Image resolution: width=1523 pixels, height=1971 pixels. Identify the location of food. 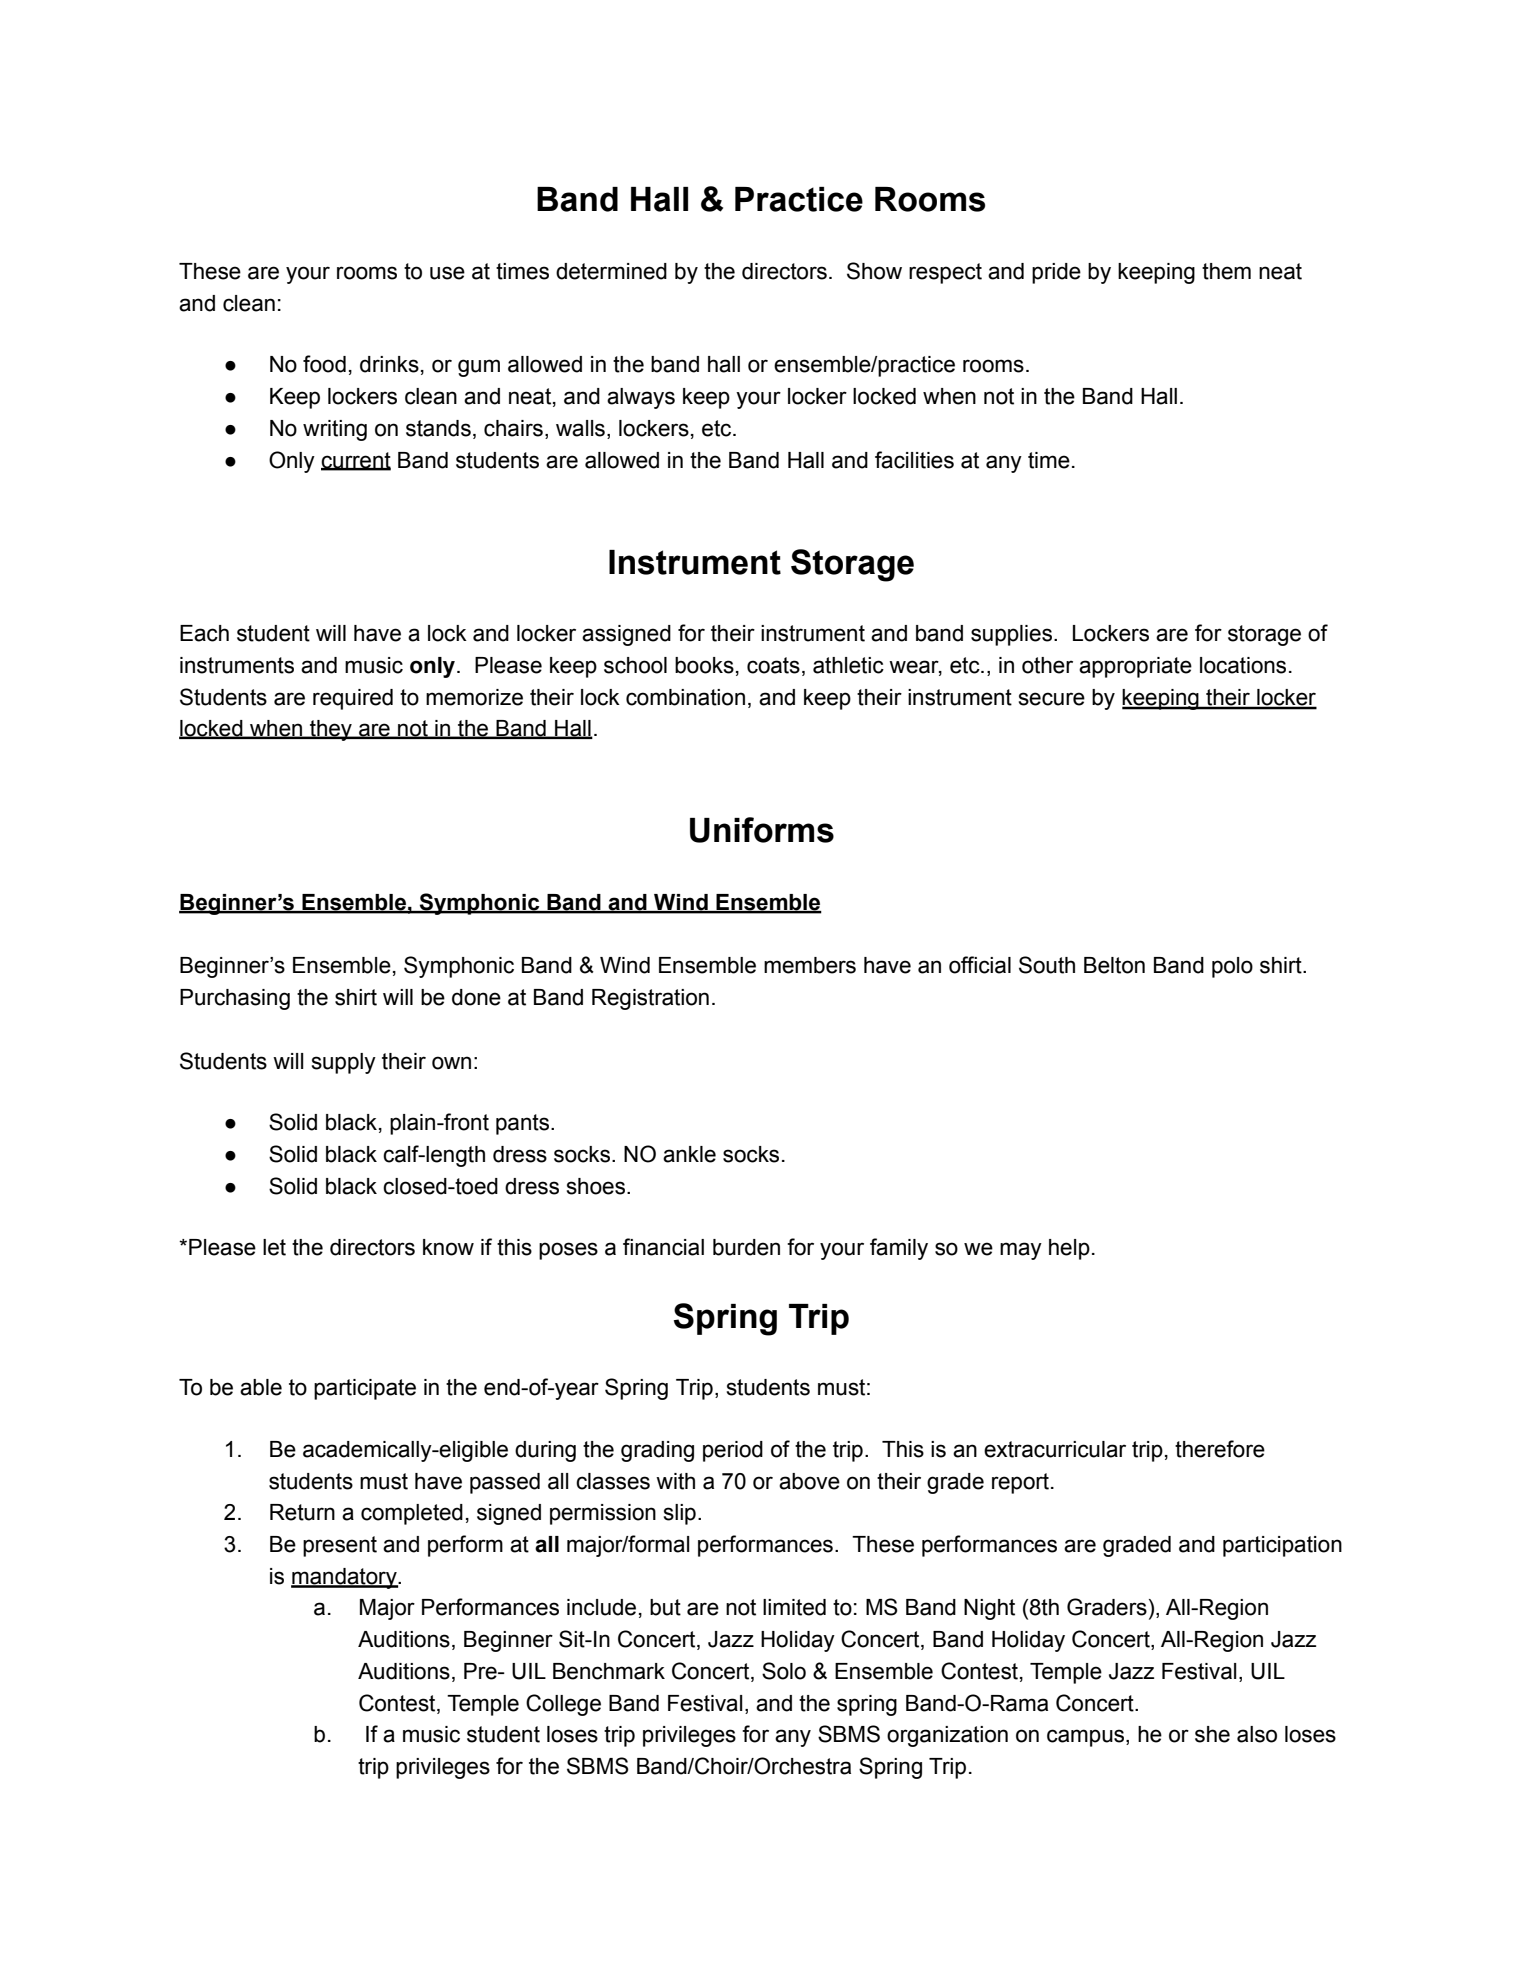
(324, 364).
